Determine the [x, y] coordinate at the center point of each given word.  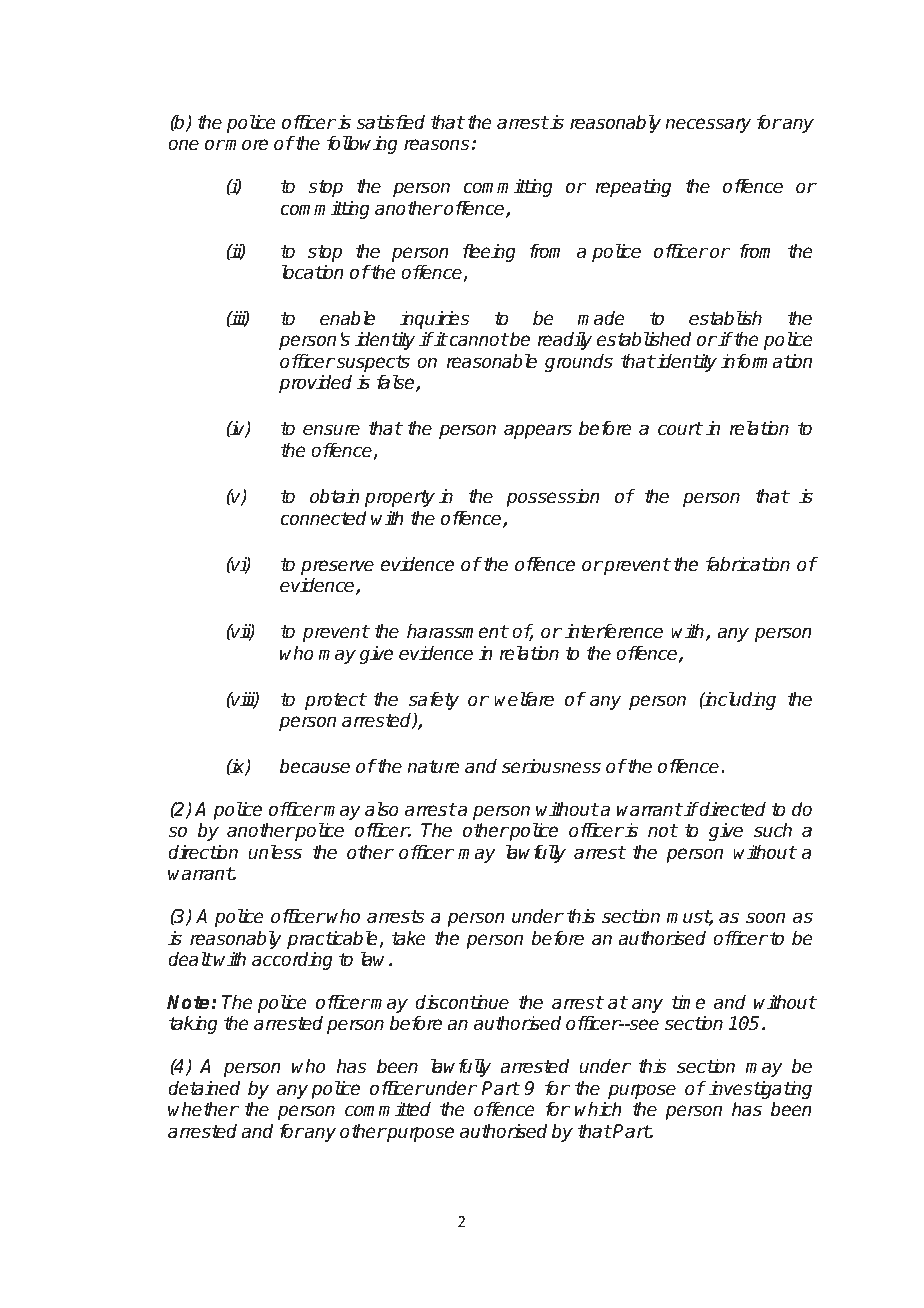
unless [275, 852]
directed [732, 809]
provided [315, 384]
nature [433, 767]
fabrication [748, 564]
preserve [337, 567]
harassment [457, 631]
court [680, 429]
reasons [436, 145]
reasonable [492, 361]
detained [204, 1088]
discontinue [462, 1002]
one [183, 145]
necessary [708, 125]
